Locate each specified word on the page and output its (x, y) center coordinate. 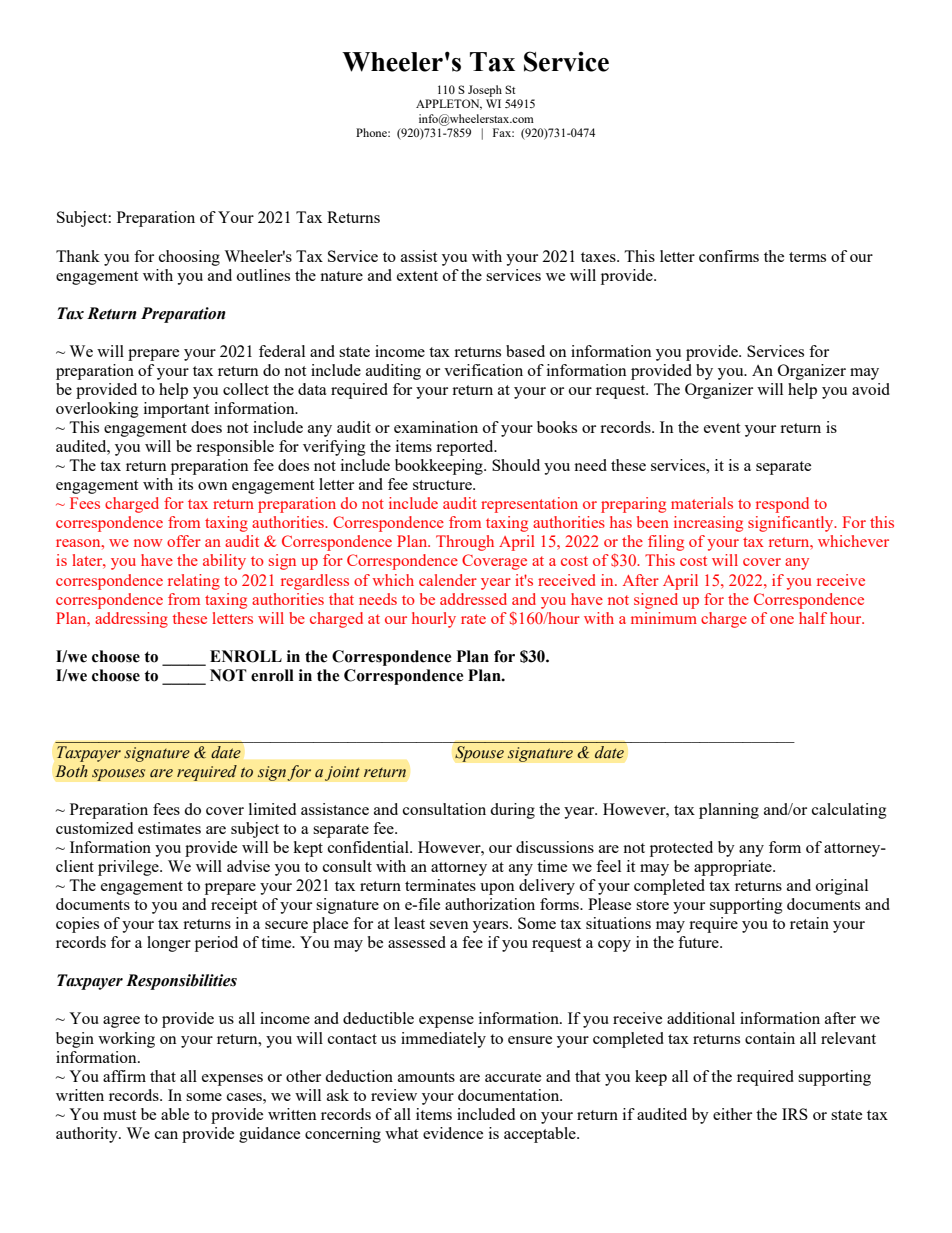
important (176, 410)
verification (483, 370)
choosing (189, 258)
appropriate (734, 868)
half (813, 618)
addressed (473, 599)
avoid (871, 389)
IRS (795, 1114)
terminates (440, 885)
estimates (169, 828)
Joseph (485, 91)
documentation (510, 1095)
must (119, 1115)
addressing (131, 620)
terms (807, 257)
